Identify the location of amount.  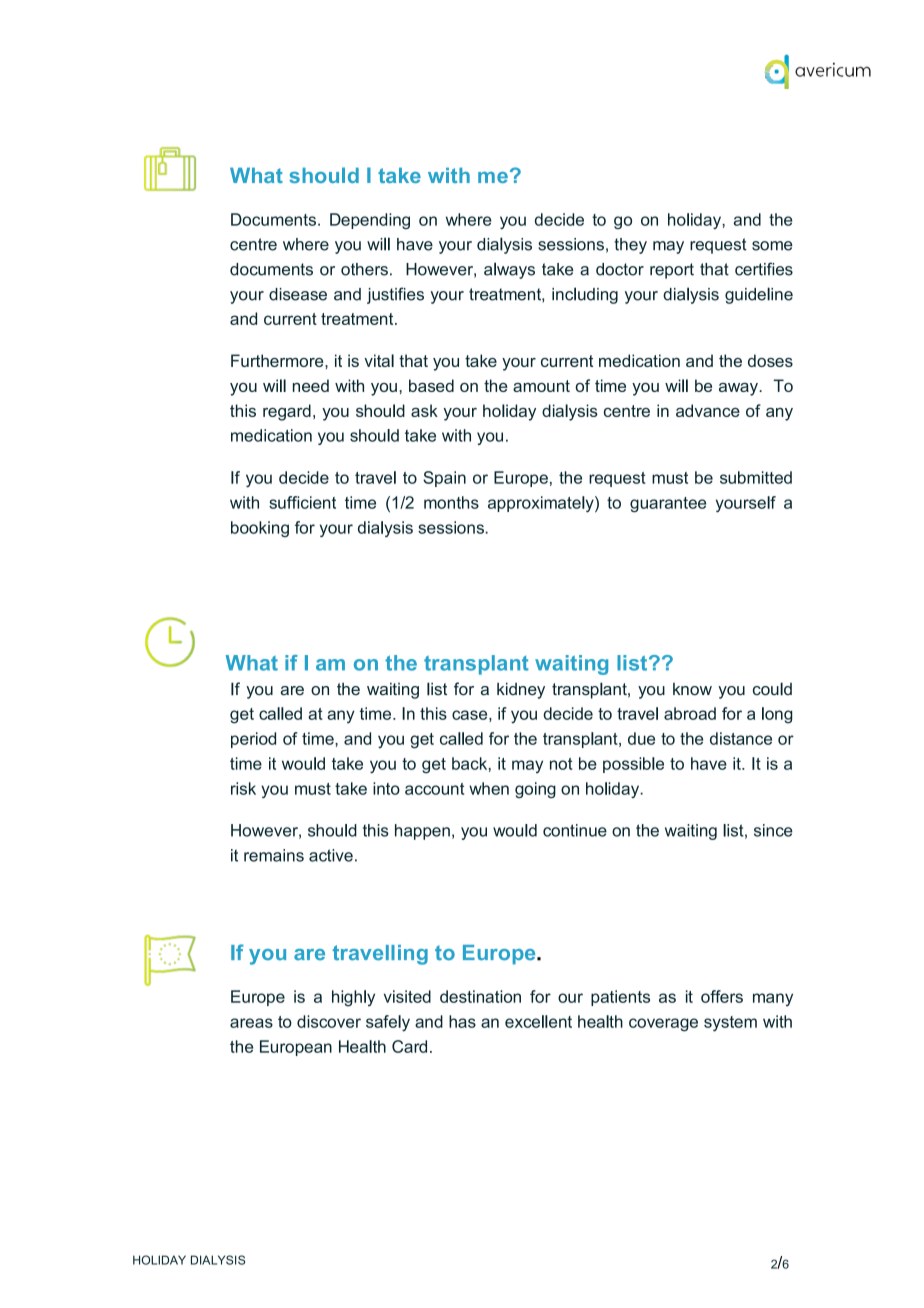
(541, 386).
